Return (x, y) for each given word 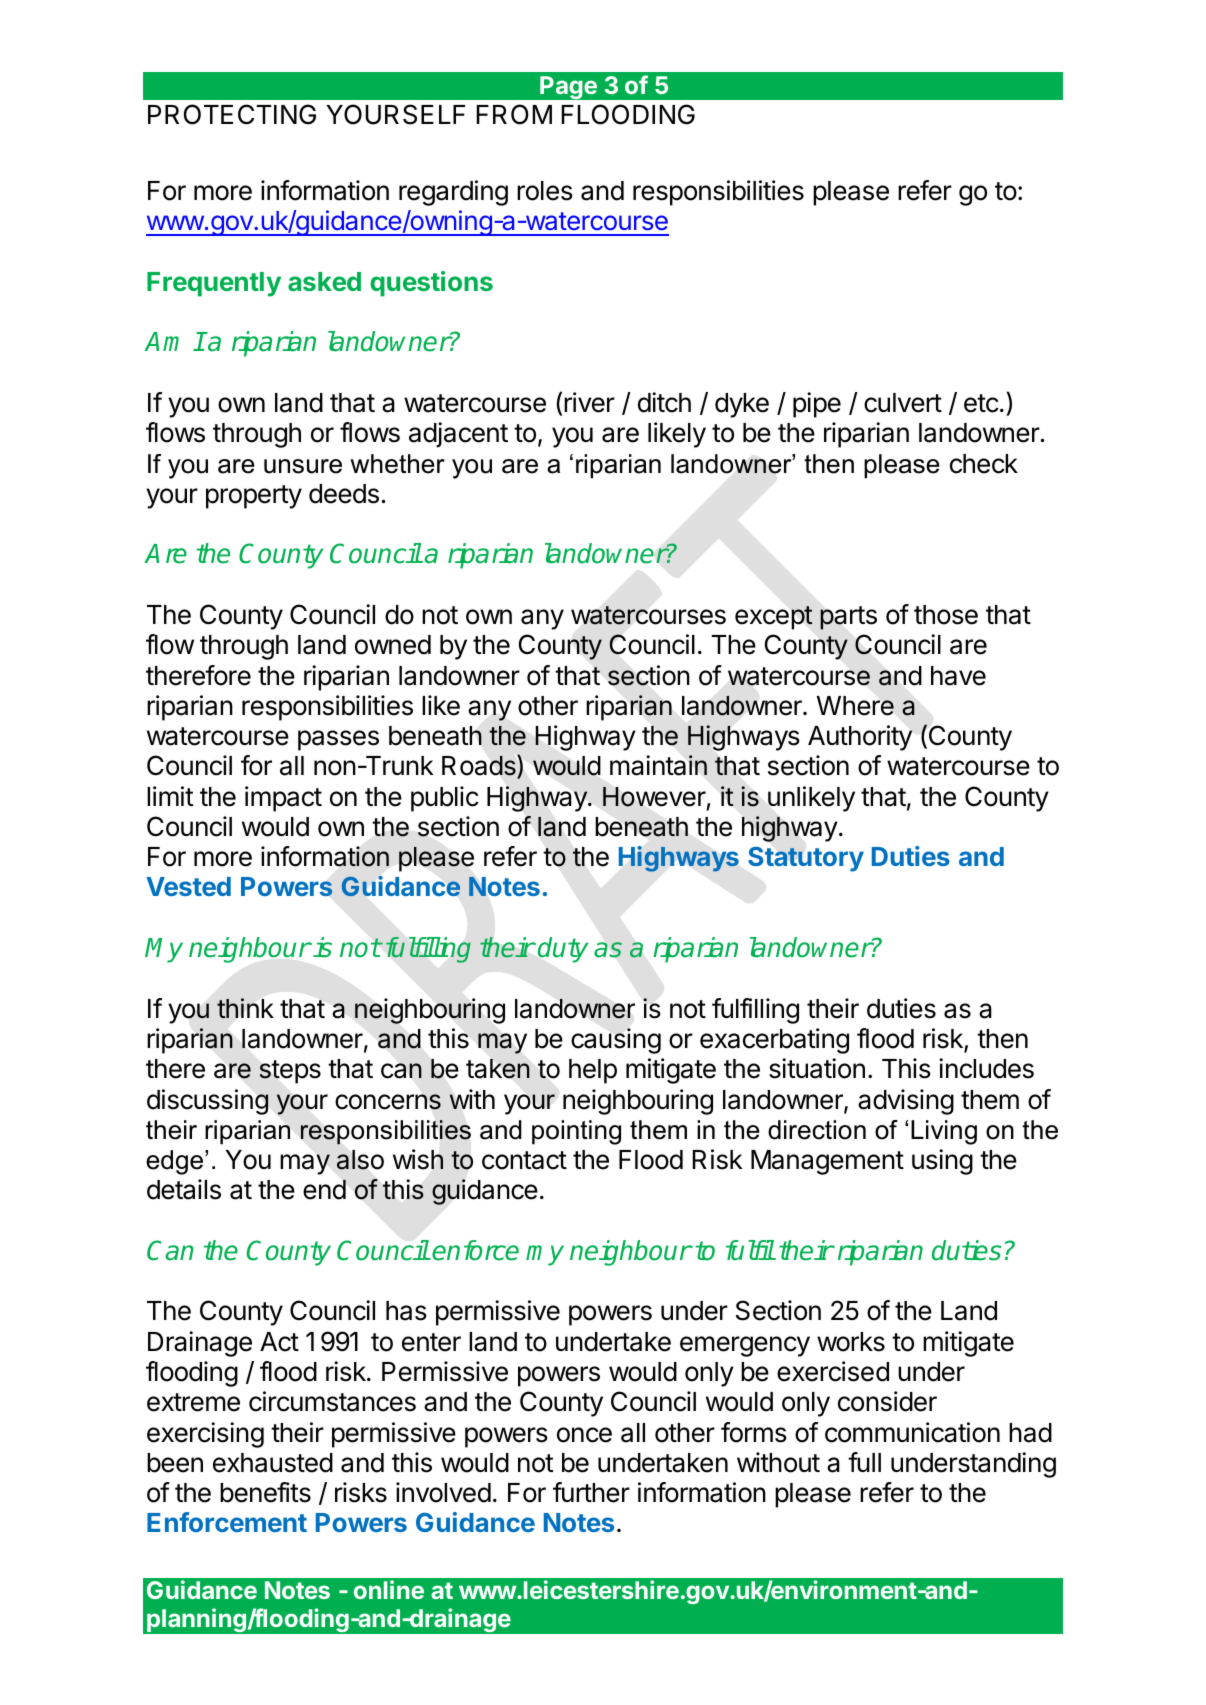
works (851, 1342)
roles (545, 191)
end (324, 1189)
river (589, 402)
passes (338, 740)
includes (986, 1068)
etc (981, 403)
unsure (303, 466)
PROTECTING (232, 114)
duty (563, 950)
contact (524, 1160)
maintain (658, 765)
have (958, 676)
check (984, 464)
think (245, 1008)
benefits (265, 1492)
